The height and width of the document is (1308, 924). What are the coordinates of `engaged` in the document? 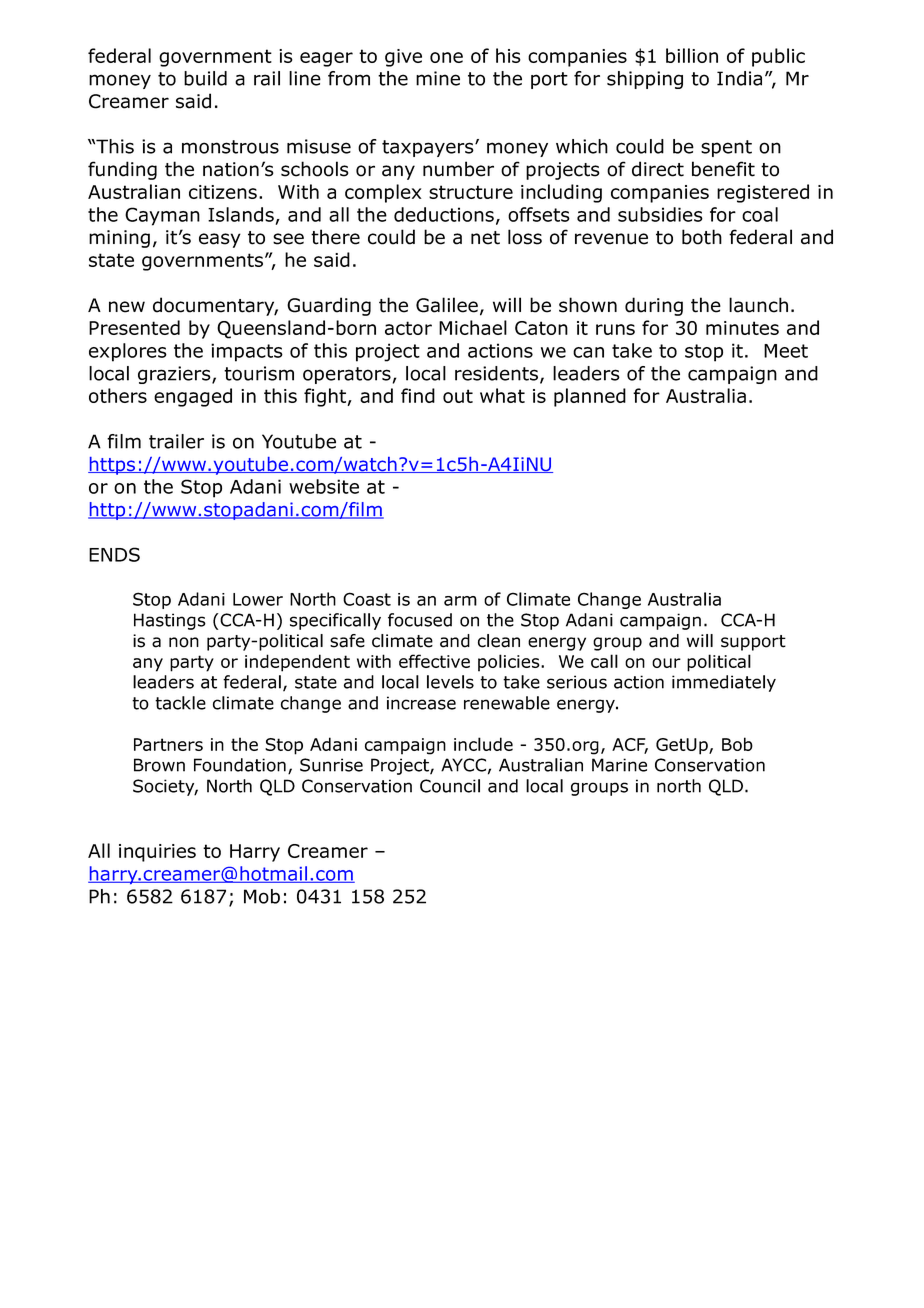 It's located at (193, 397).
